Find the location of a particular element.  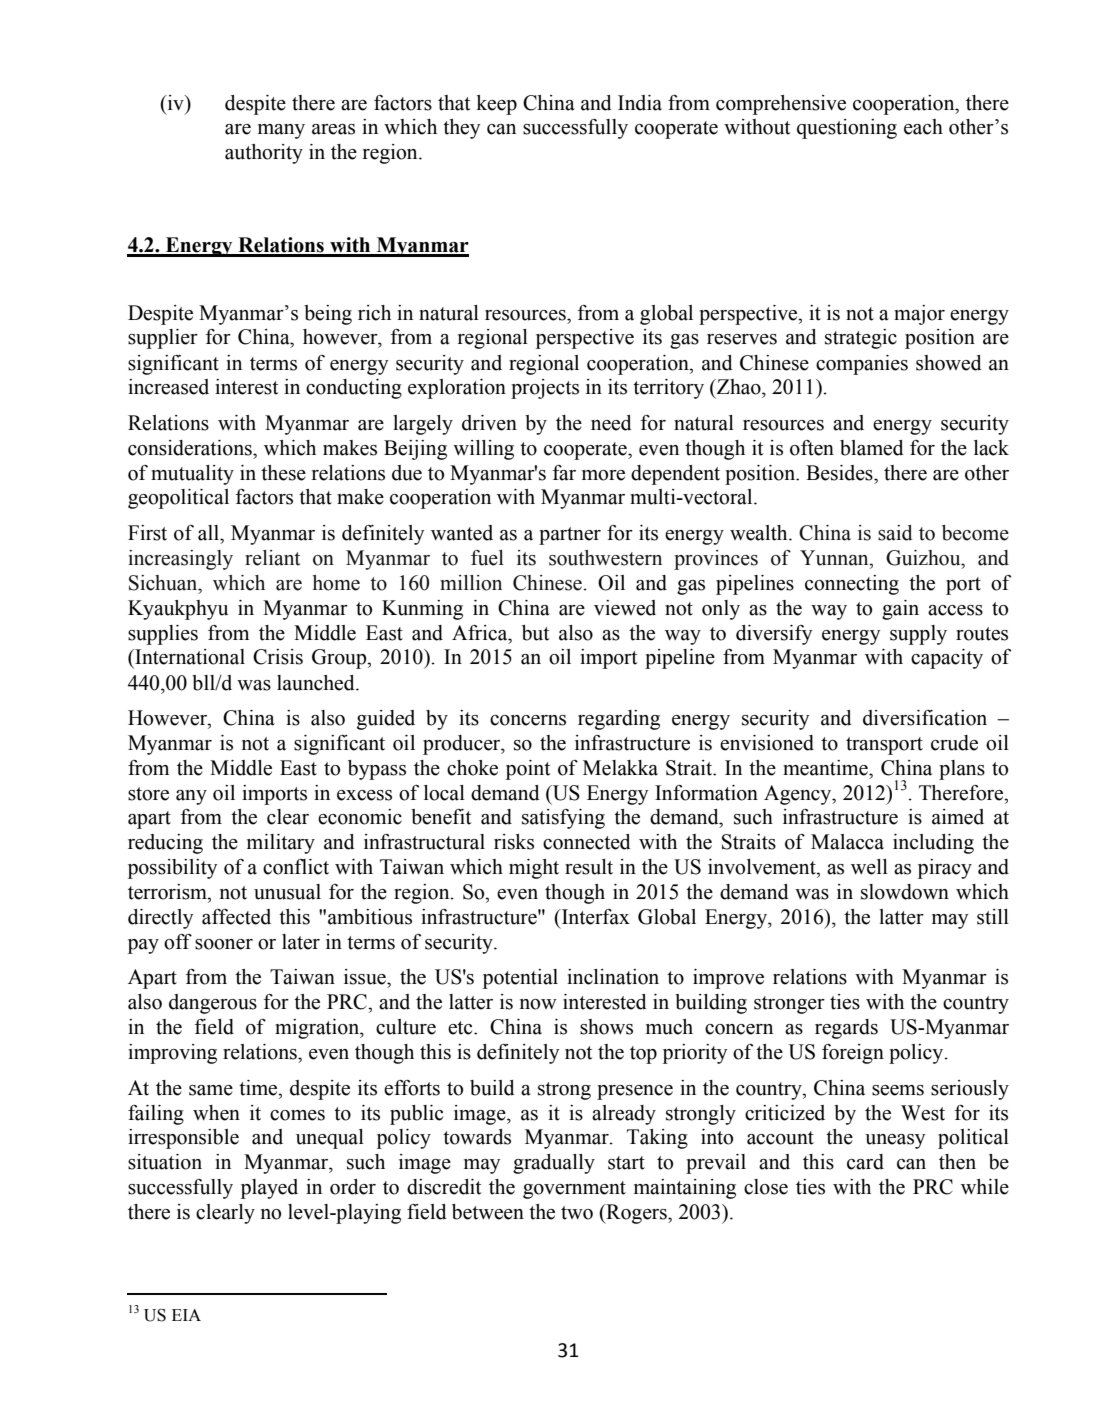

EIA is located at coordinates (186, 1315).
